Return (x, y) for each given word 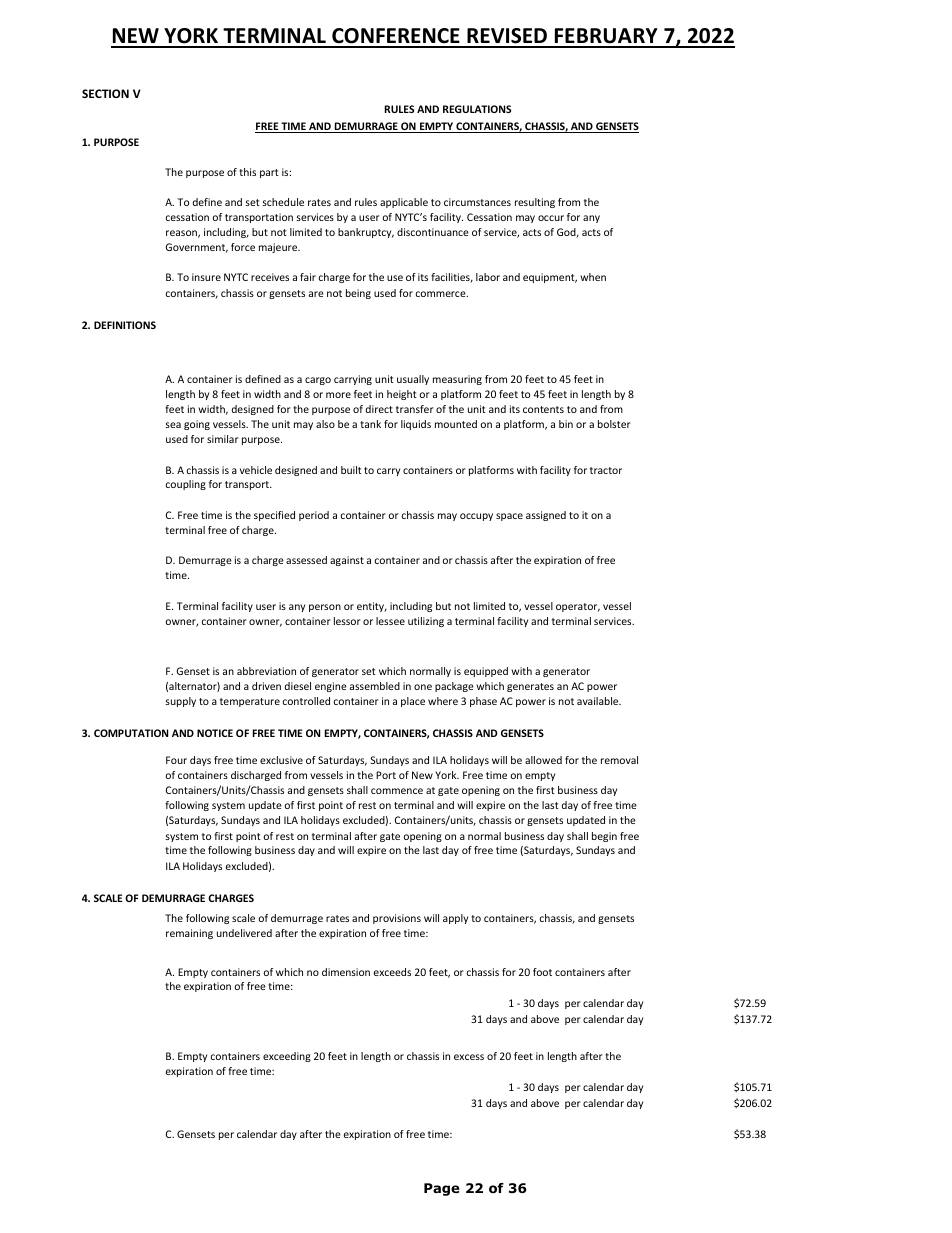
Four (176, 760)
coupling (185, 485)
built (351, 470)
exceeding (287, 1057)
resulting (535, 203)
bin (566, 424)
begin (604, 837)
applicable (404, 203)
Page (442, 1189)
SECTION (105, 93)
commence (397, 791)
